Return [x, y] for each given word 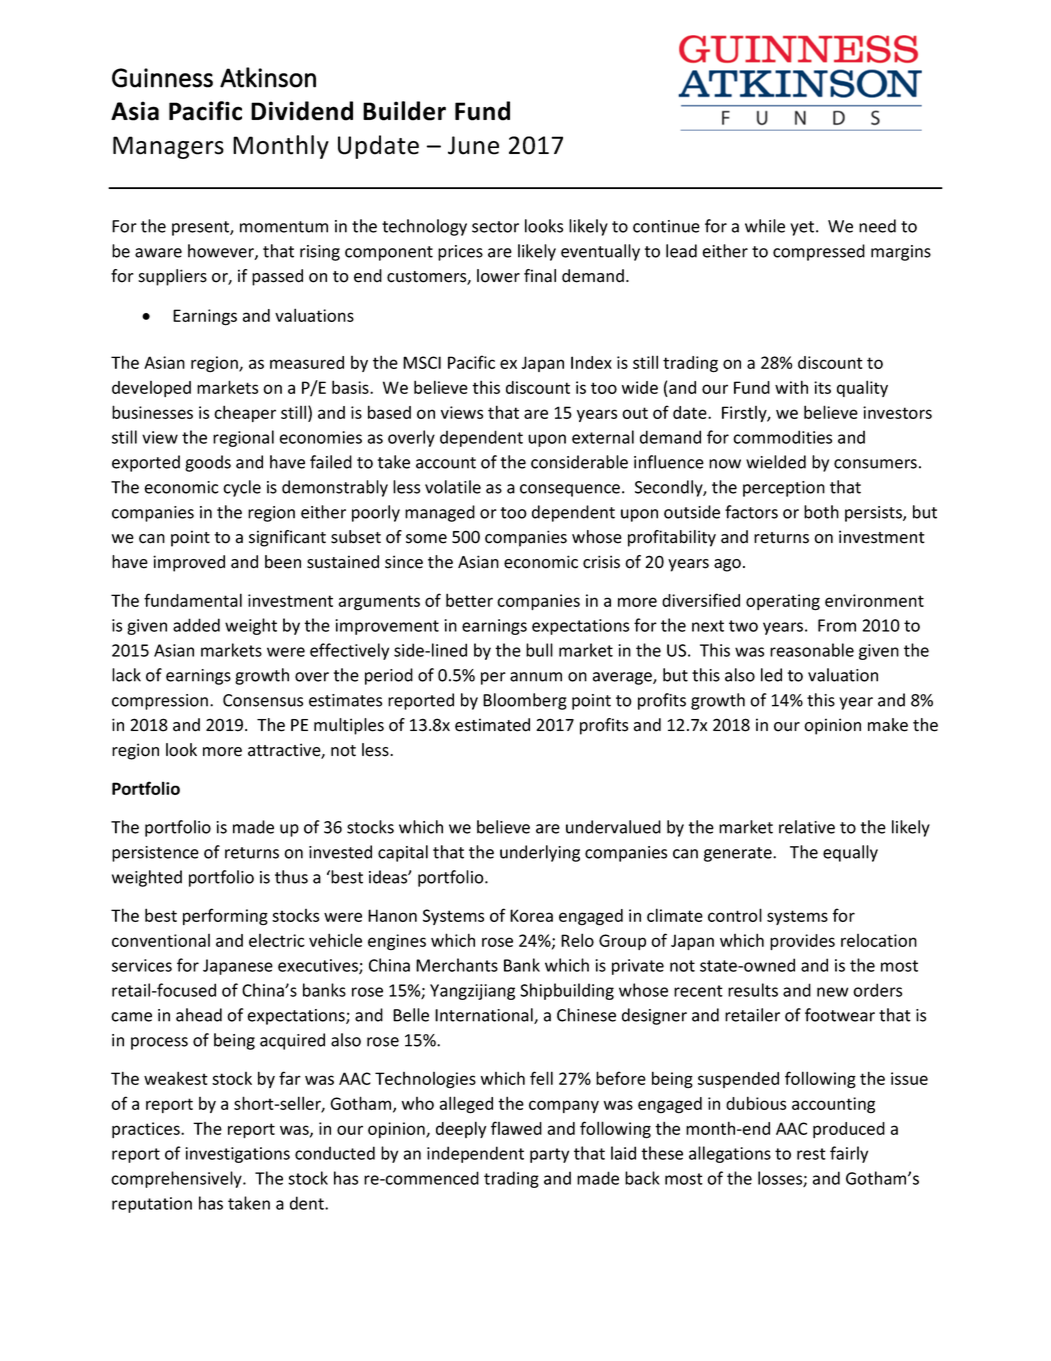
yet [803, 228]
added [196, 625]
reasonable [812, 650]
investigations [237, 1155]
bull [539, 650]
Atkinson [268, 77]
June [473, 145]
